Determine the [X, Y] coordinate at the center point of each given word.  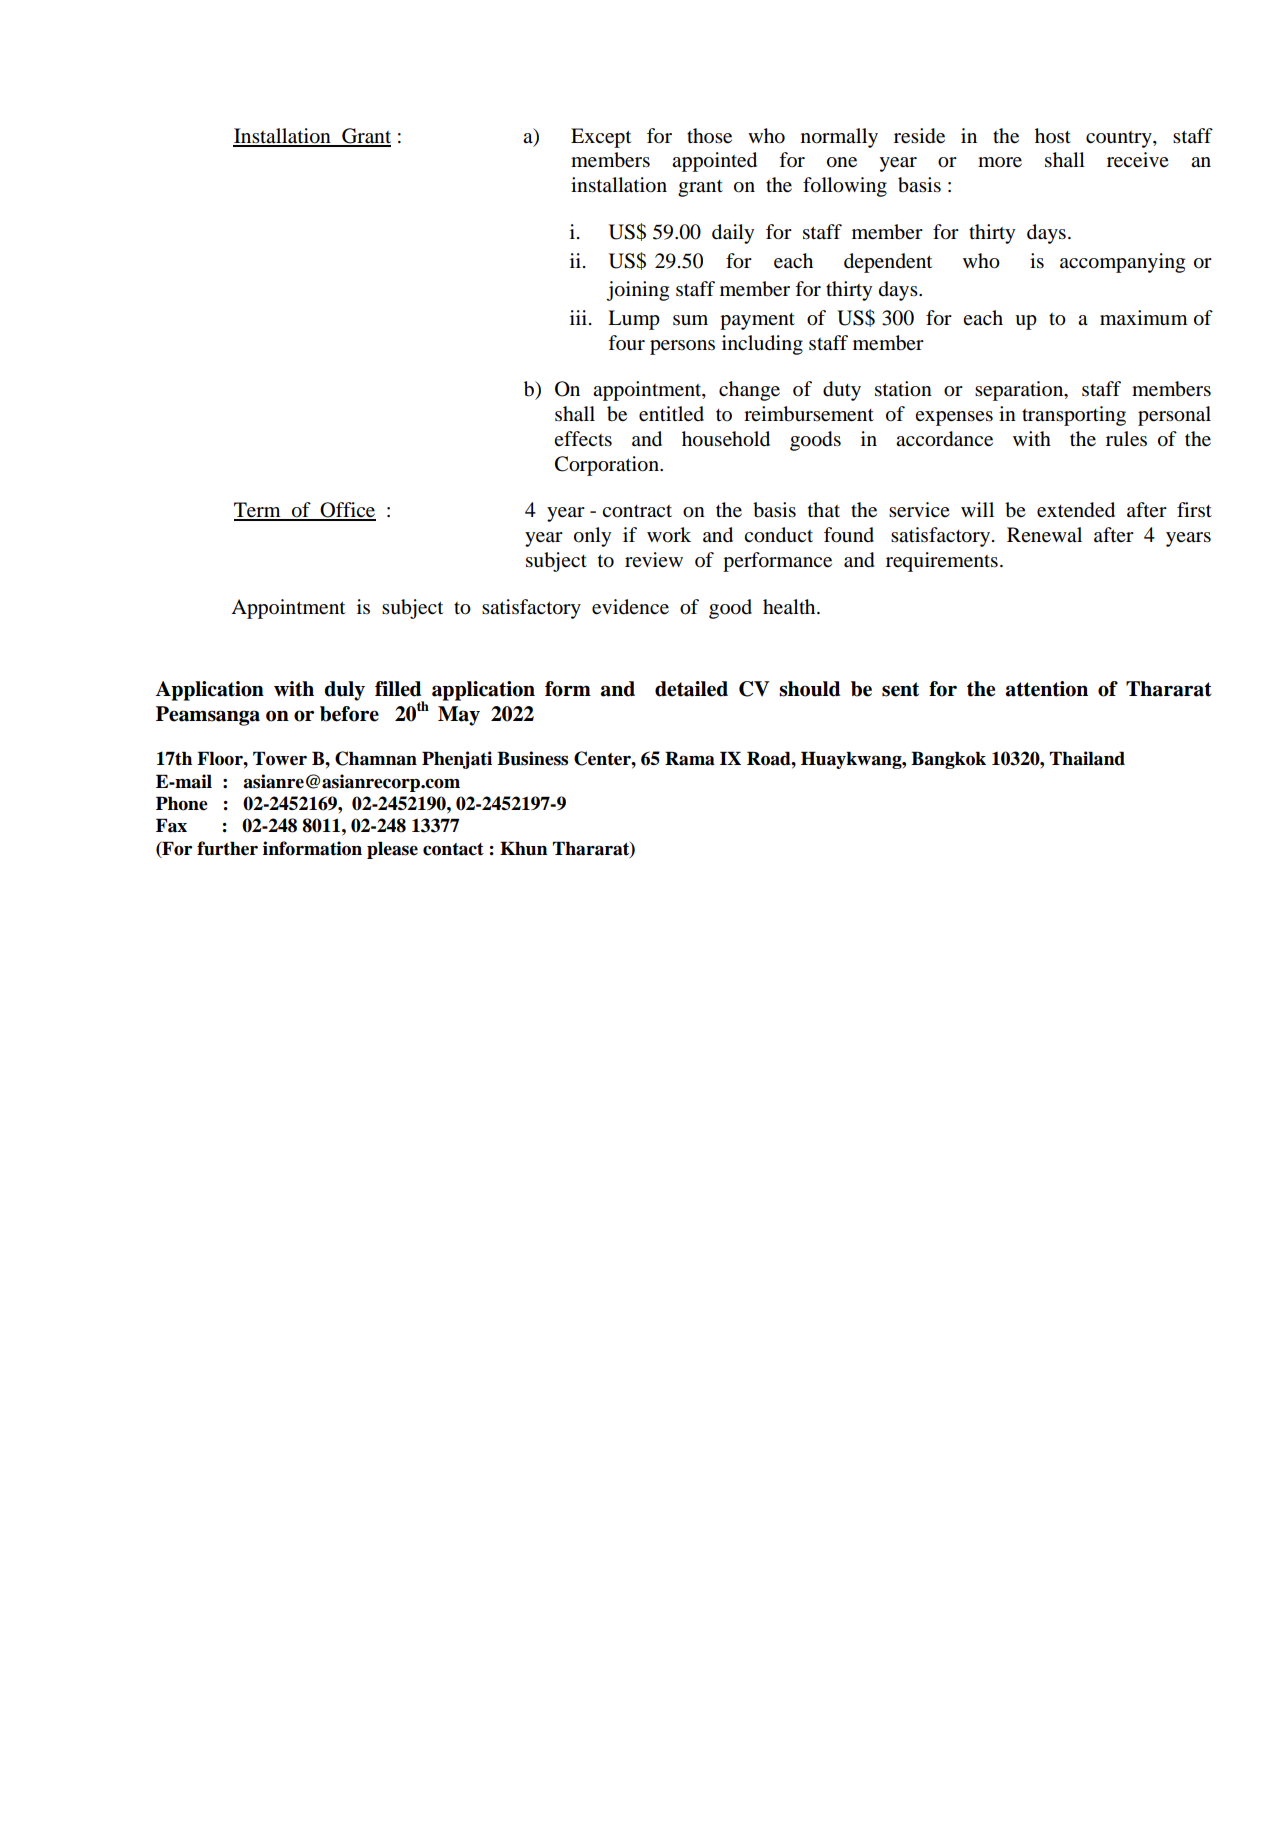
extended [1076, 510]
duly [344, 691]
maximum [1144, 318]
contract [637, 511]
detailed [691, 689]
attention [1047, 689]
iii [578, 317]
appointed [714, 162]
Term [258, 511]
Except [601, 138]
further [227, 848]
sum [690, 320]
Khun [523, 848]
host [1053, 135]
